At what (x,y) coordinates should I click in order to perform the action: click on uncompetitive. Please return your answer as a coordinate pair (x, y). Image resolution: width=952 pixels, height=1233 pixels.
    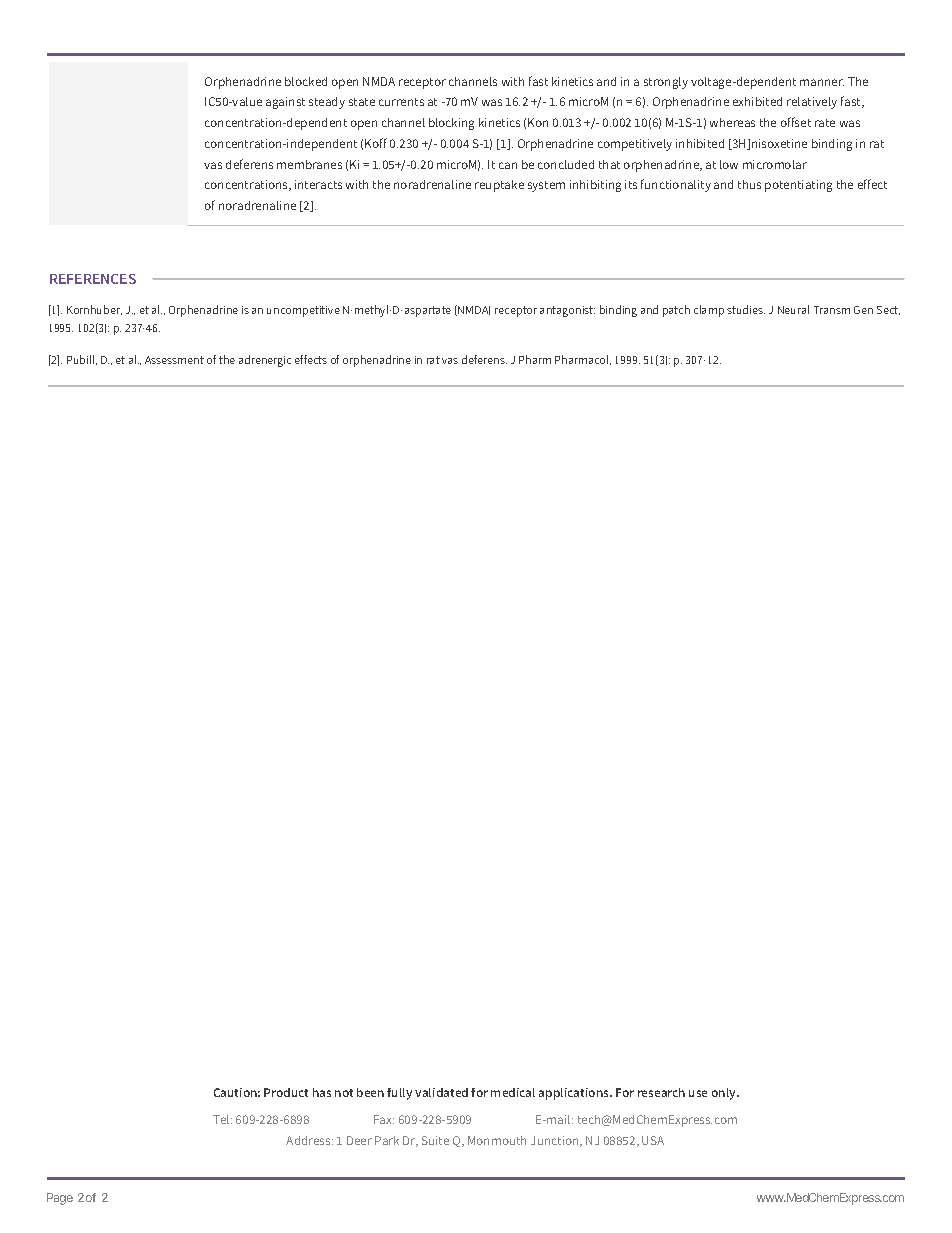
    Looking at the image, I should click on (303, 311).
